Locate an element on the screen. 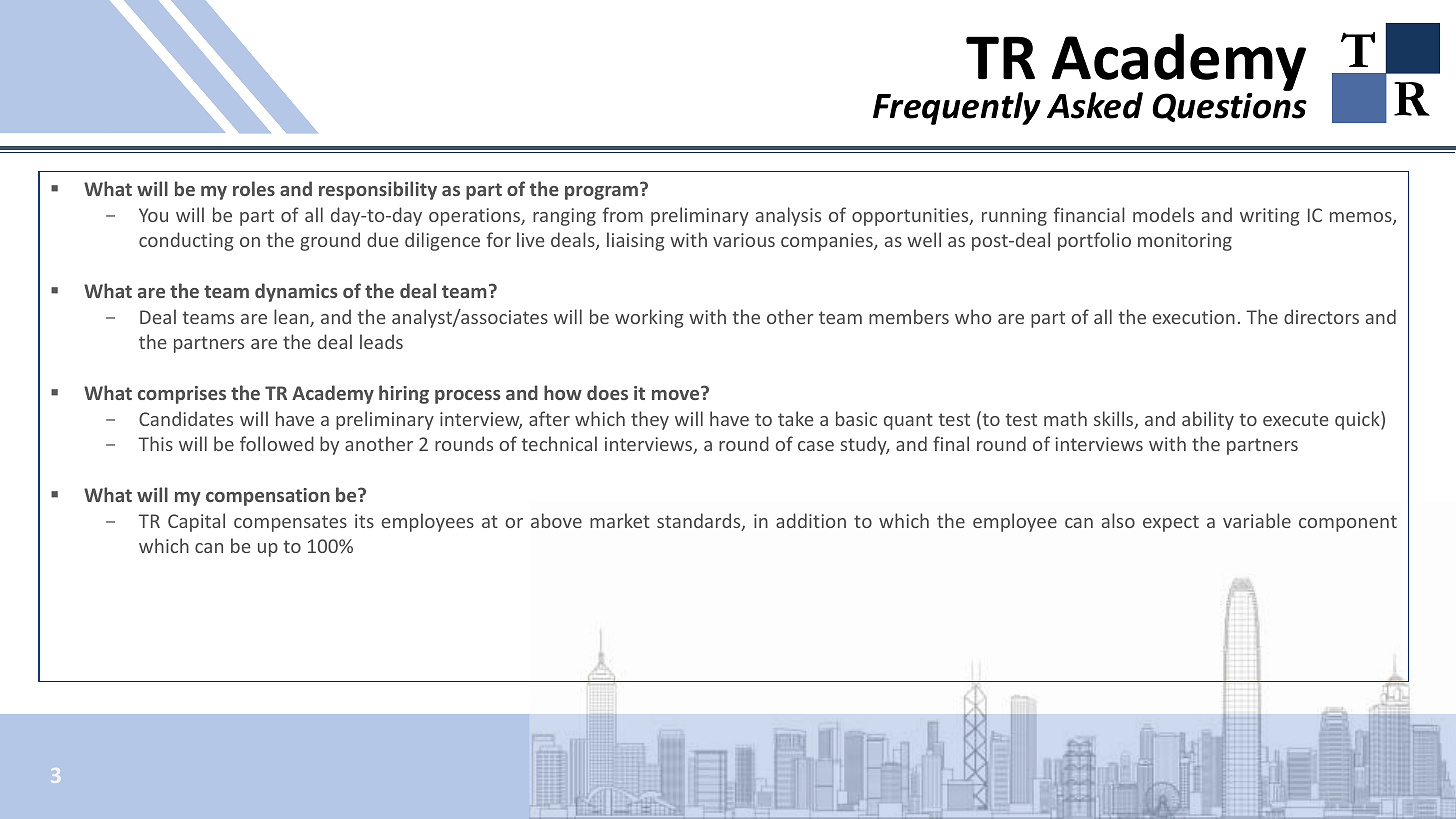 Image resolution: width=1456 pixels, height=819 pixels. roles is located at coordinates (254, 188).
